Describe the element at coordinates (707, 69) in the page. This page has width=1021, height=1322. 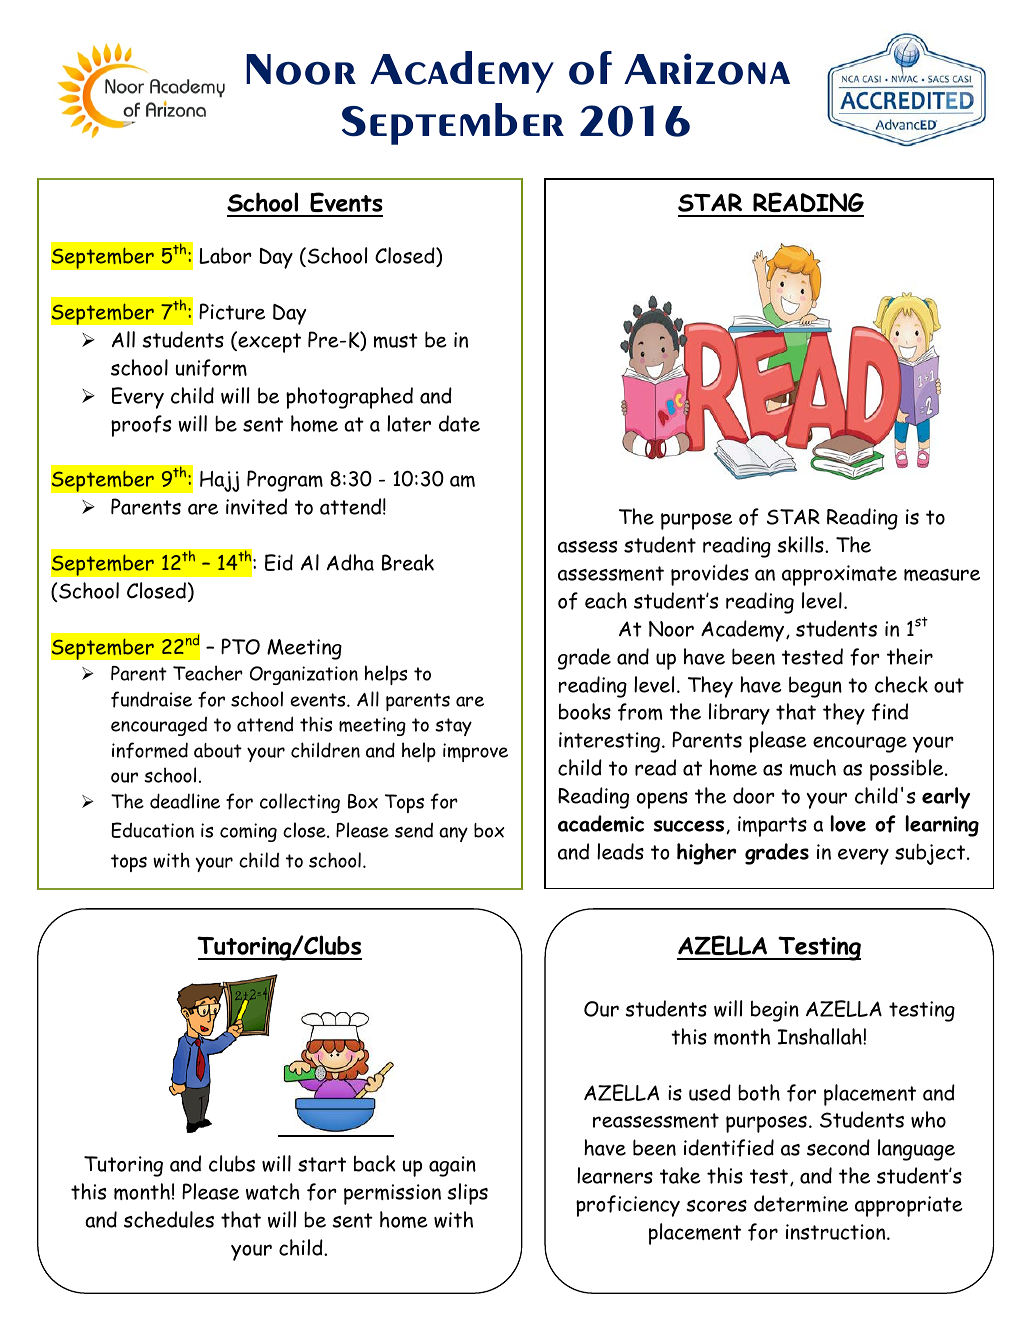
I see `Arizona` at that location.
